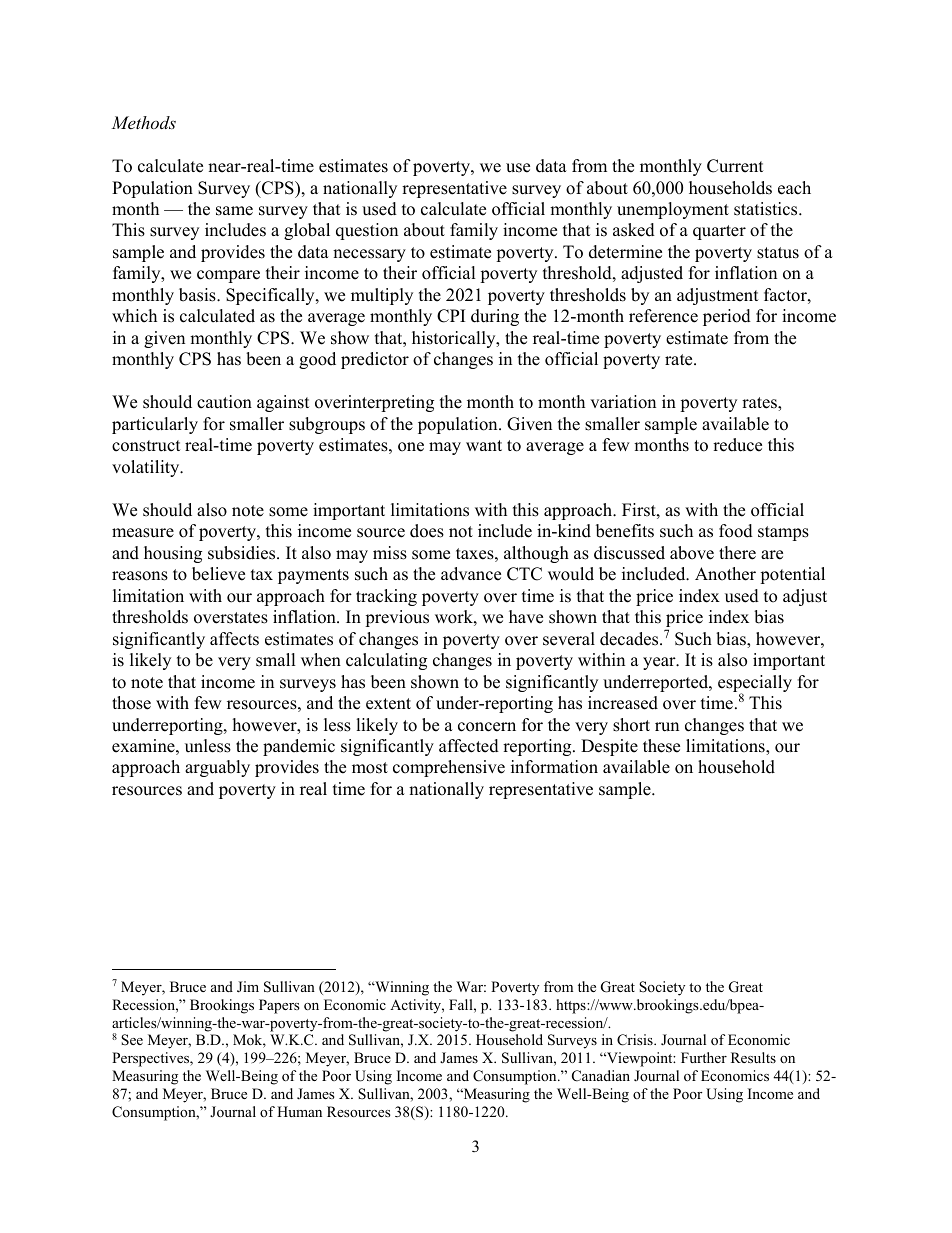 This document has height=1233, width=952. What do you see at coordinates (661, 746) in the document?
I see `these` at bounding box center [661, 746].
